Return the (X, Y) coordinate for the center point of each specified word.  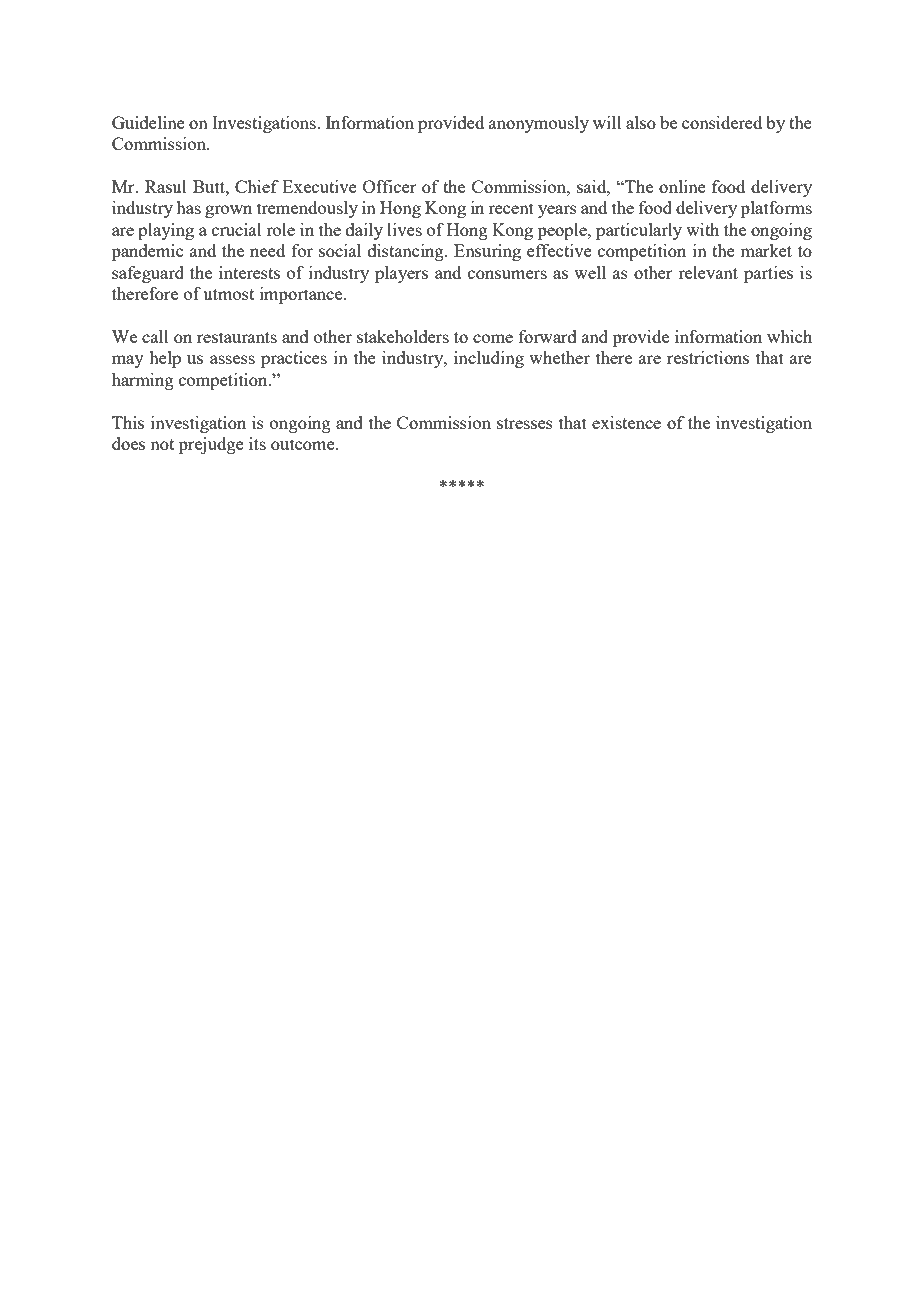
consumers (507, 274)
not (162, 444)
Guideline (148, 122)
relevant (708, 272)
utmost (228, 294)
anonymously (539, 124)
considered (722, 122)
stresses (525, 423)
